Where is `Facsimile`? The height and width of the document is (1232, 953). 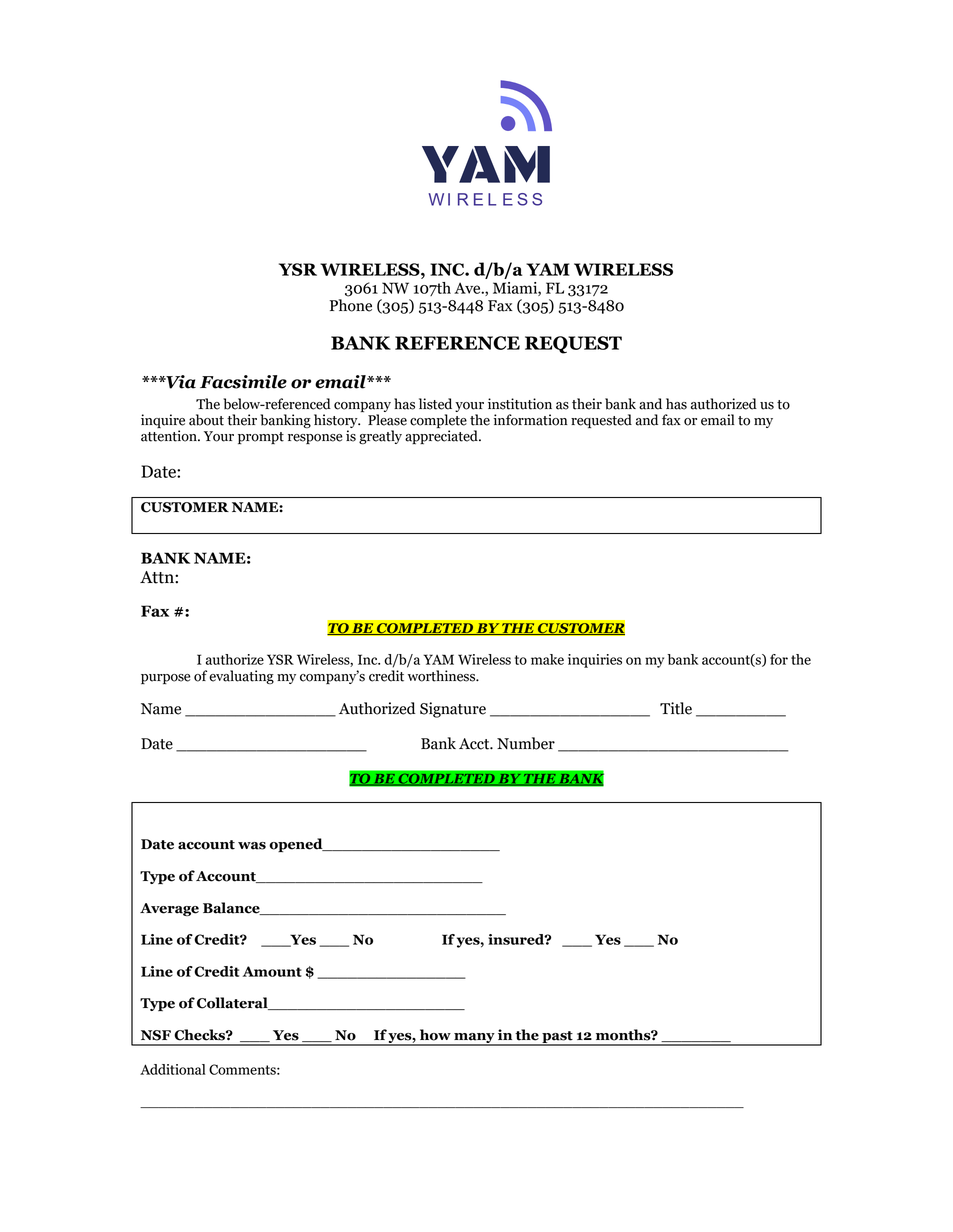
Facsimile is located at coordinates (243, 382).
